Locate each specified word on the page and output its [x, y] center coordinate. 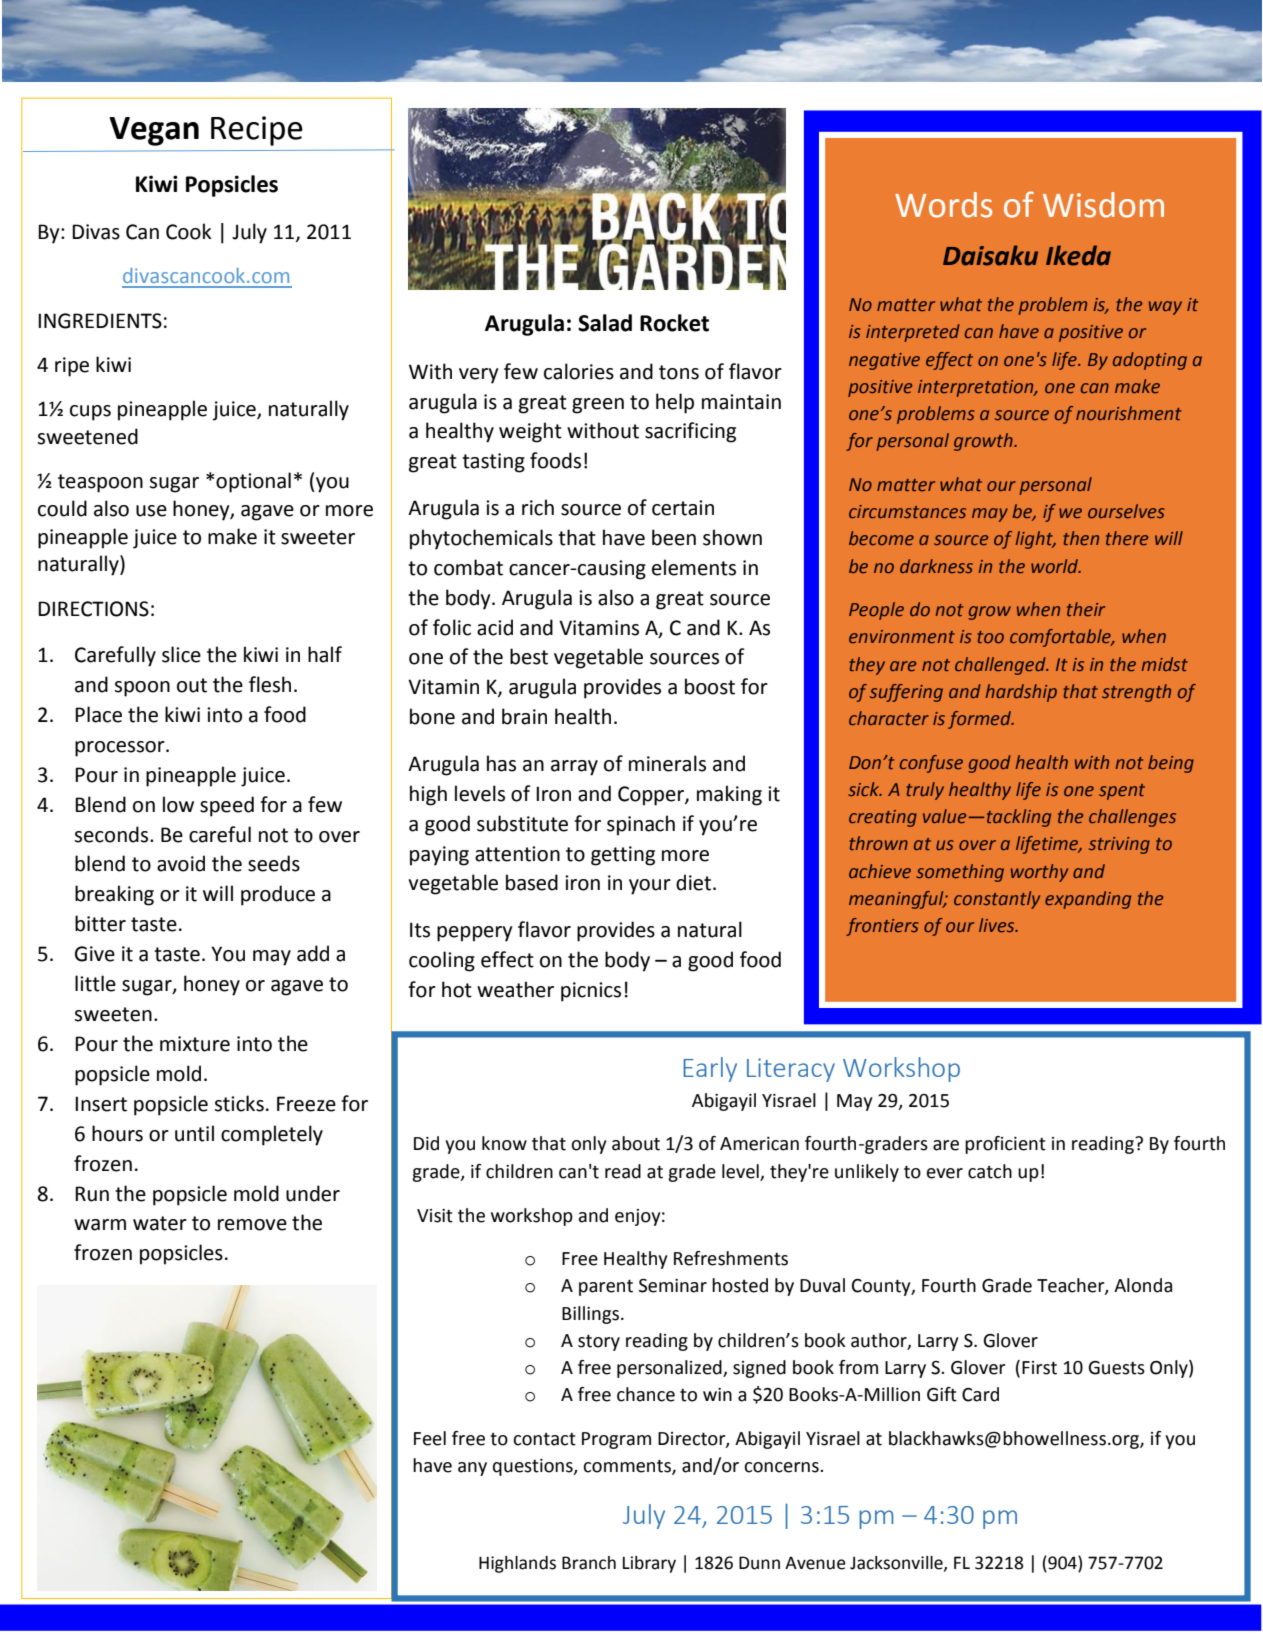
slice [181, 654]
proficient [1005, 1145]
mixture [195, 1044]
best [529, 656]
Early [710, 1069]
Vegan [154, 131]
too [990, 637]
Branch [589, 1563]
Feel [430, 1438]
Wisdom [1103, 205]
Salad [605, 323]
